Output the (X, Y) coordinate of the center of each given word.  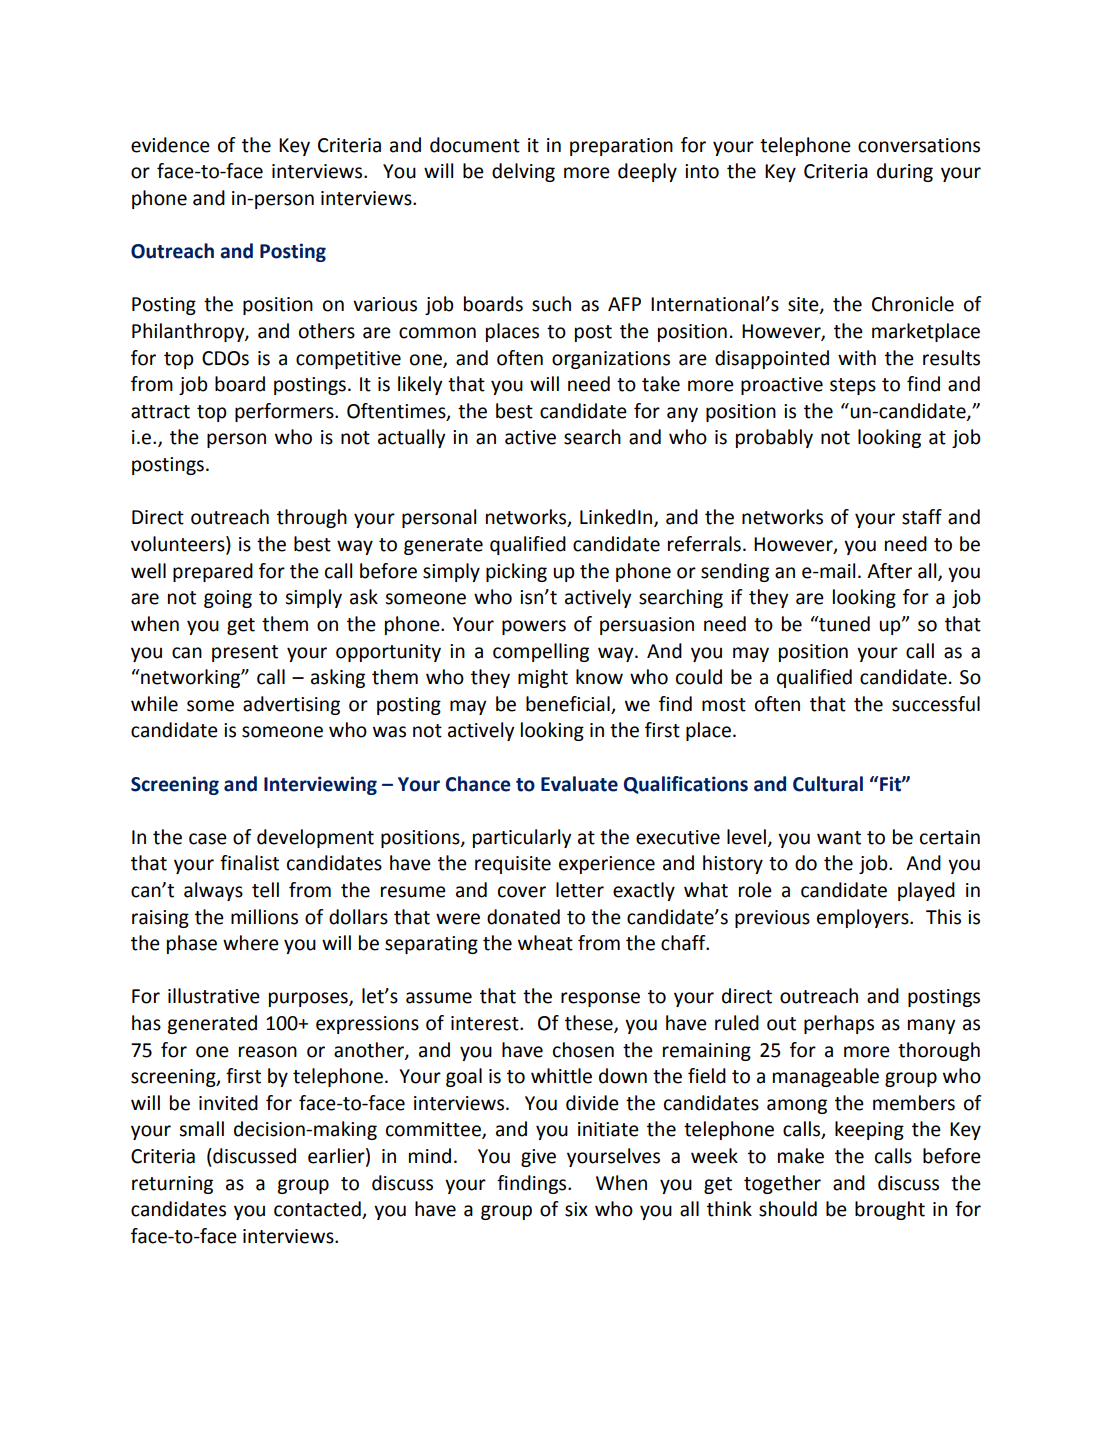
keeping (869, 1130)
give (538, 1158)
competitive (348, 360)
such (551, 304)
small (201, 1129)
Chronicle (913, 304)
